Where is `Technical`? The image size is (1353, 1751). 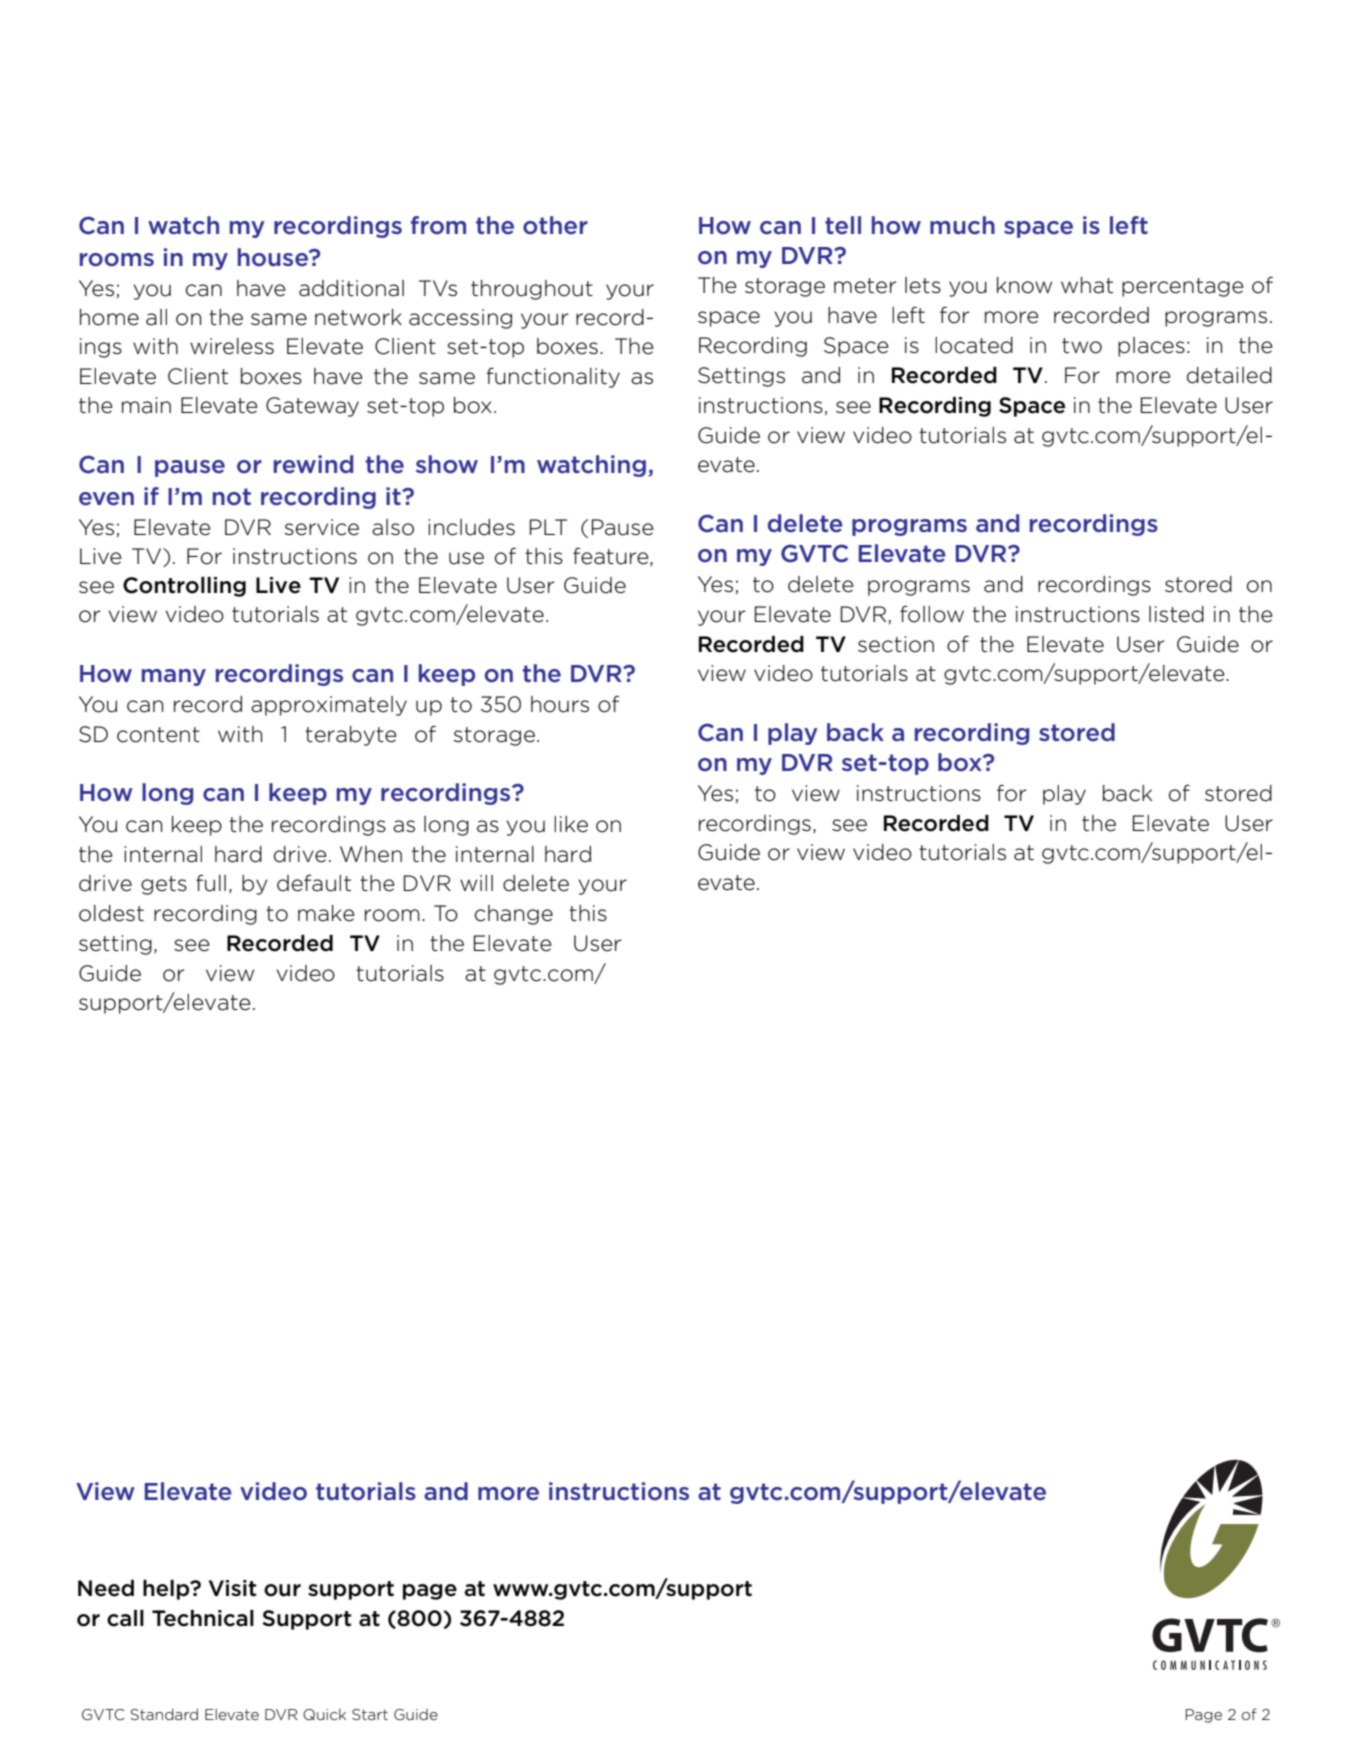
Technical is located at coordinates (203, 1618).
